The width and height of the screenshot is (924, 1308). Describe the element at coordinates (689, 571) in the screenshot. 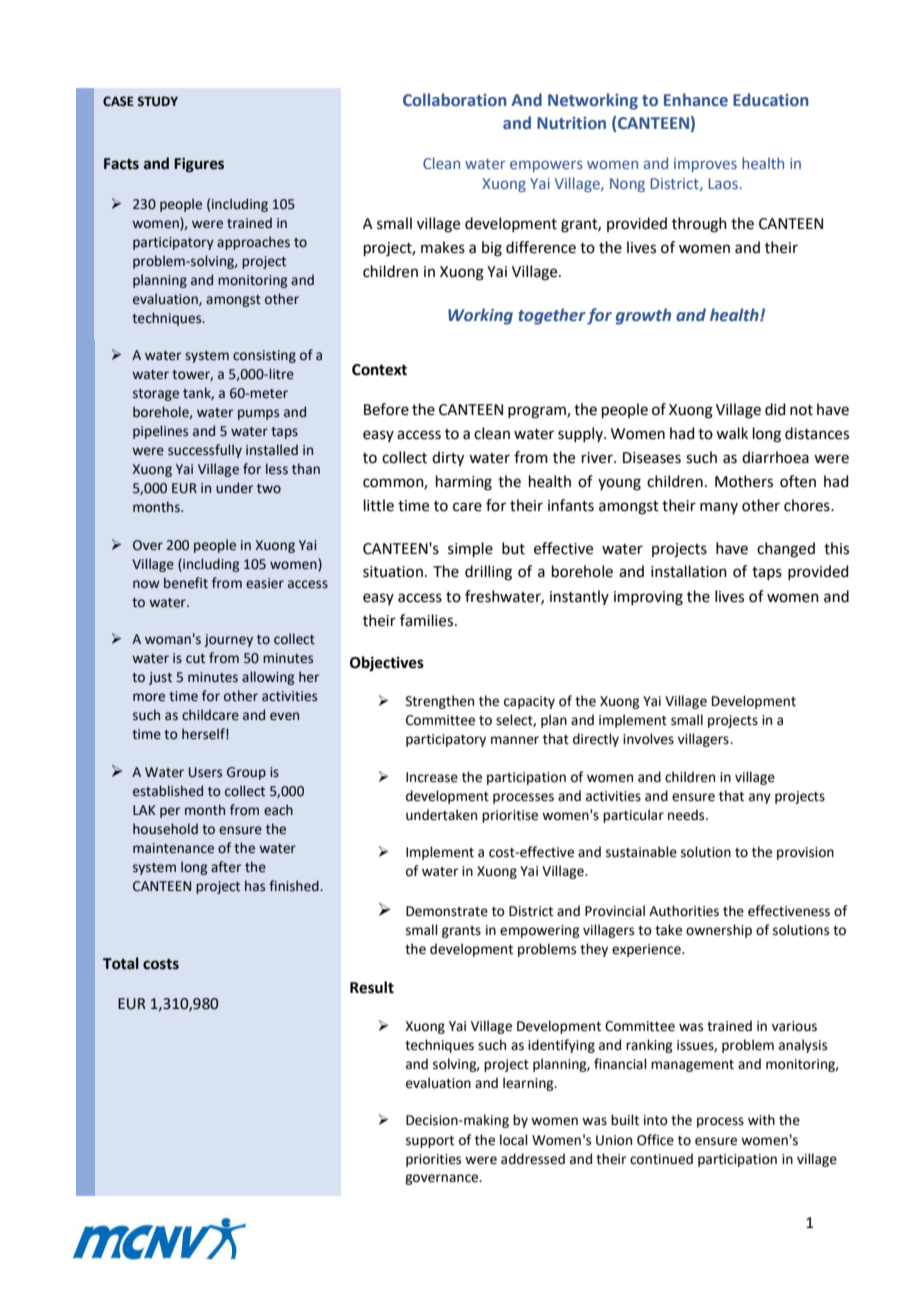

I see `installation` at that location.
